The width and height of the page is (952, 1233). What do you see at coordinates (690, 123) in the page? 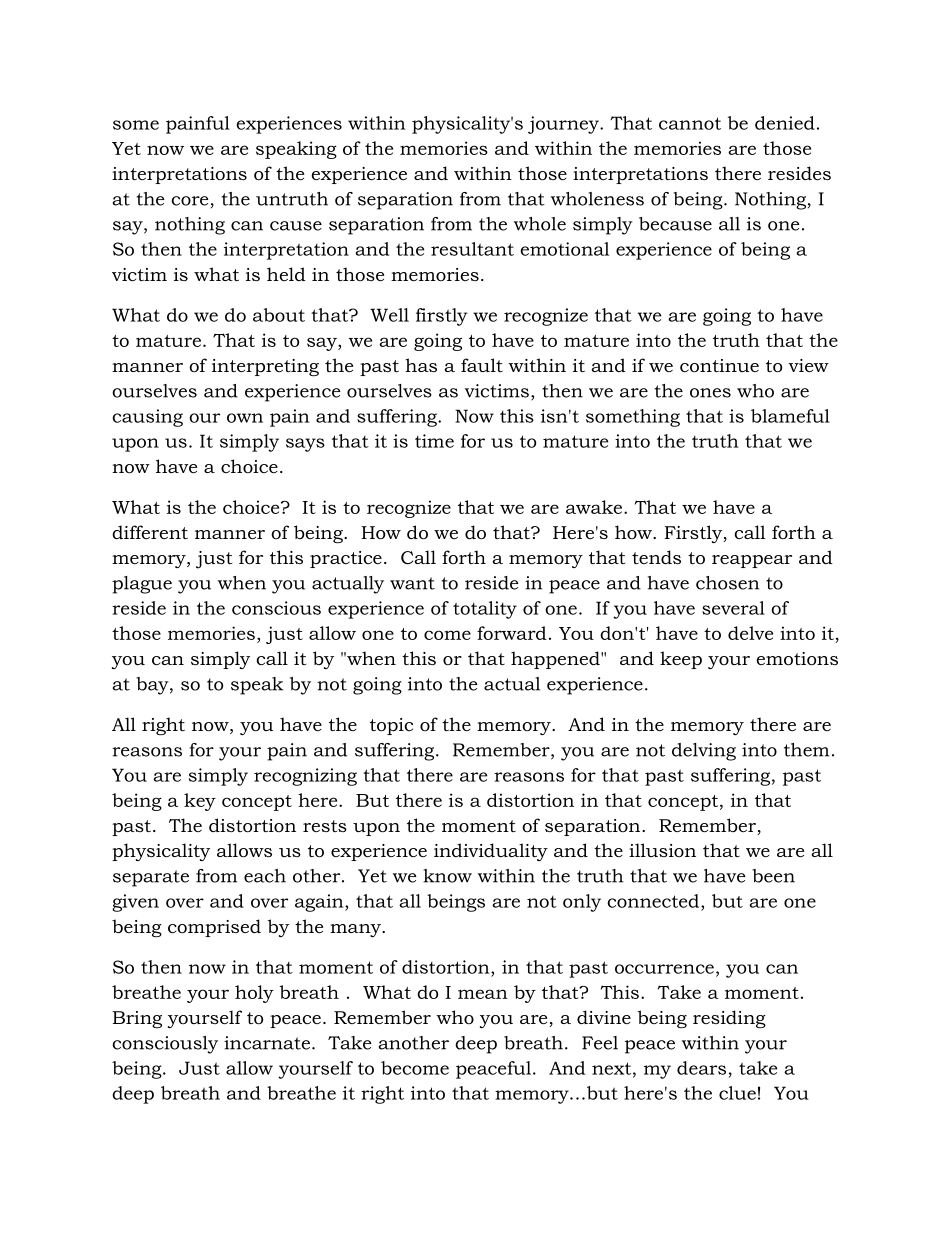
I see `cannot` at bounding box center [690, 123].
